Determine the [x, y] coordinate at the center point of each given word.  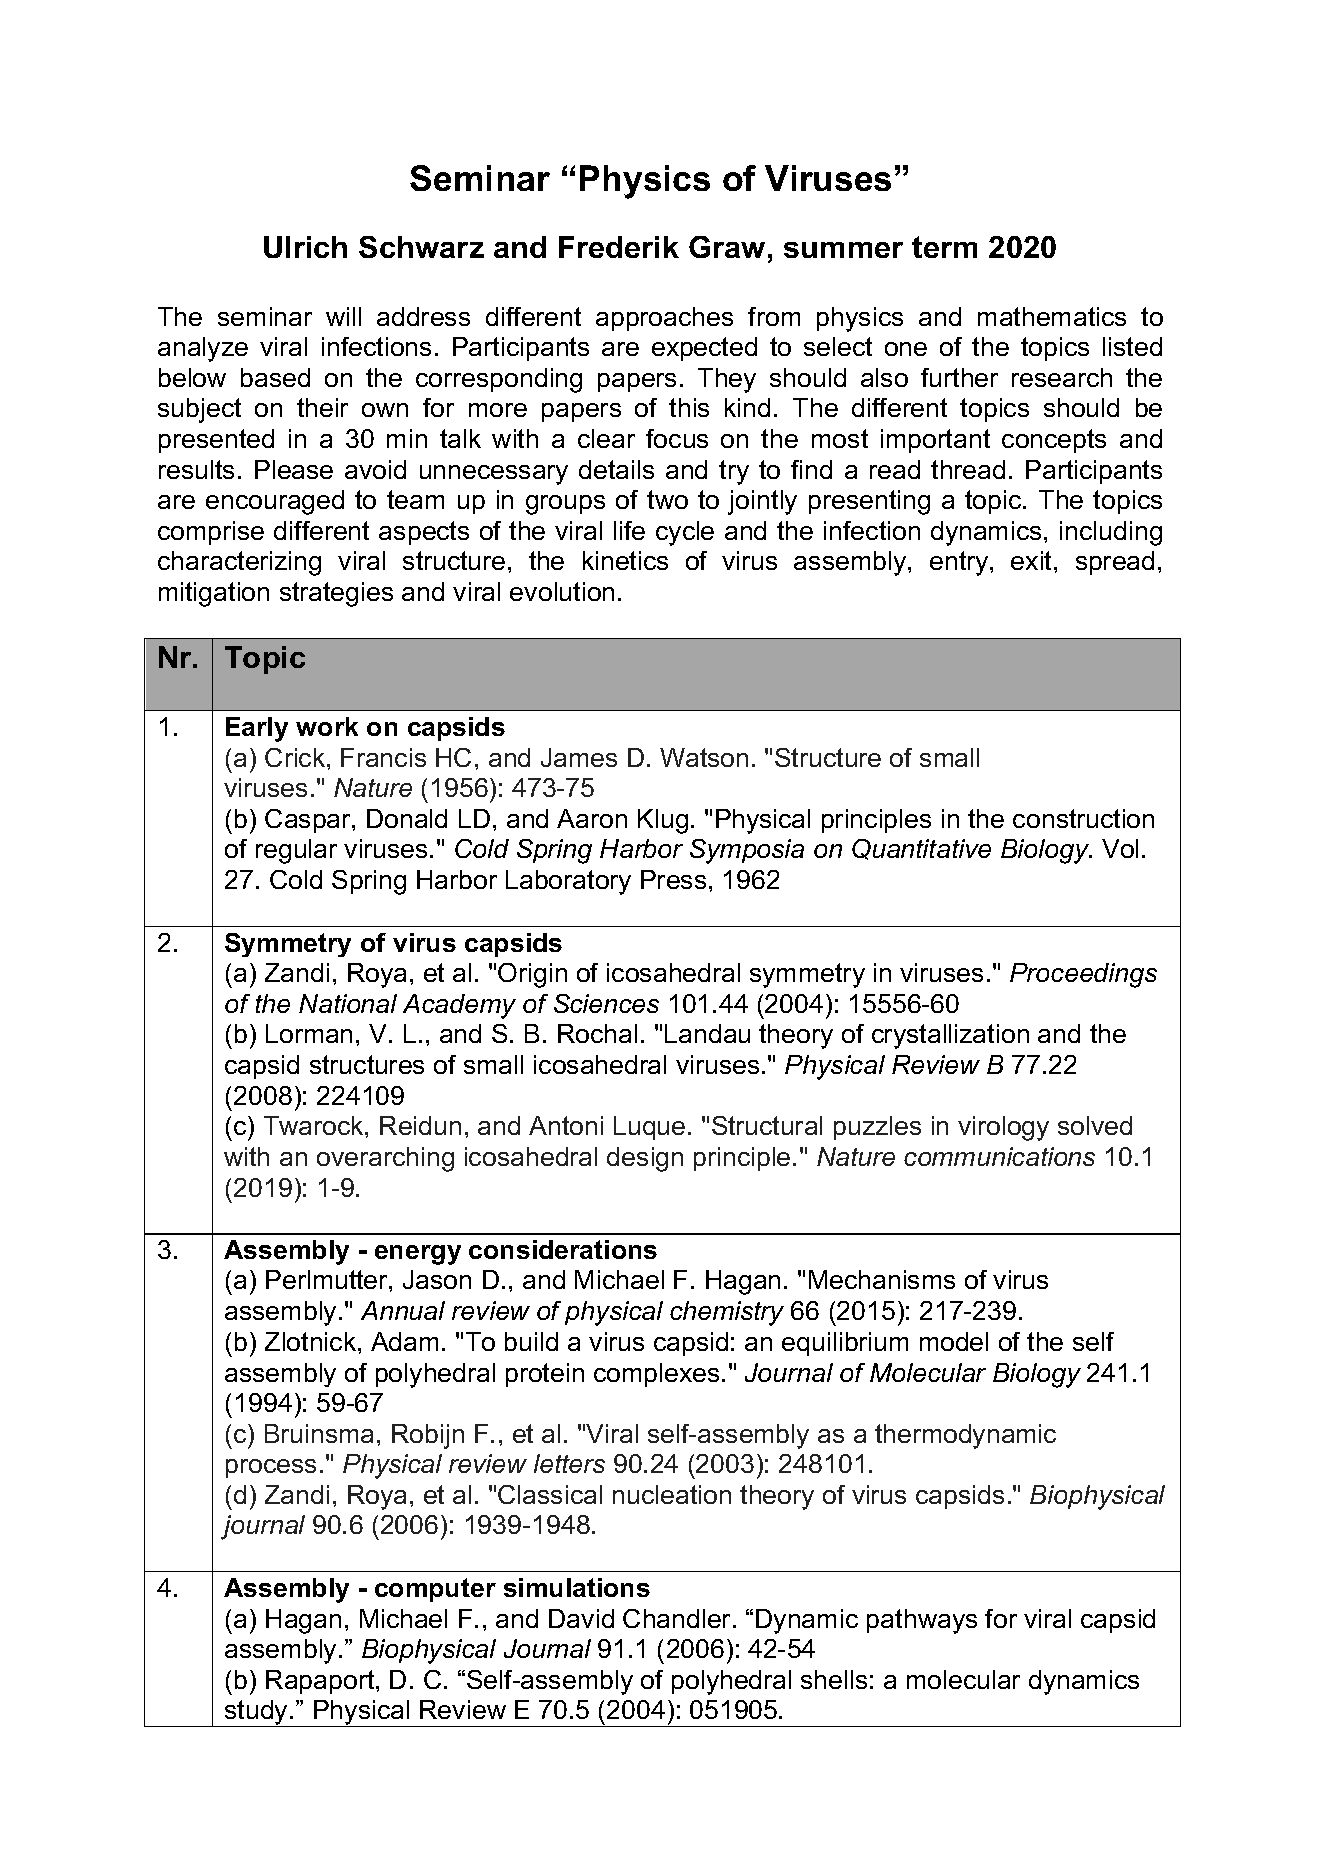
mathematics [1052, 316]
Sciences [606, 1003]
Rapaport [321, 1682]
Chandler [678, 1618]
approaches [664, 319]
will [343, 316]
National [348, 1003]
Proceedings [1083, 975]
